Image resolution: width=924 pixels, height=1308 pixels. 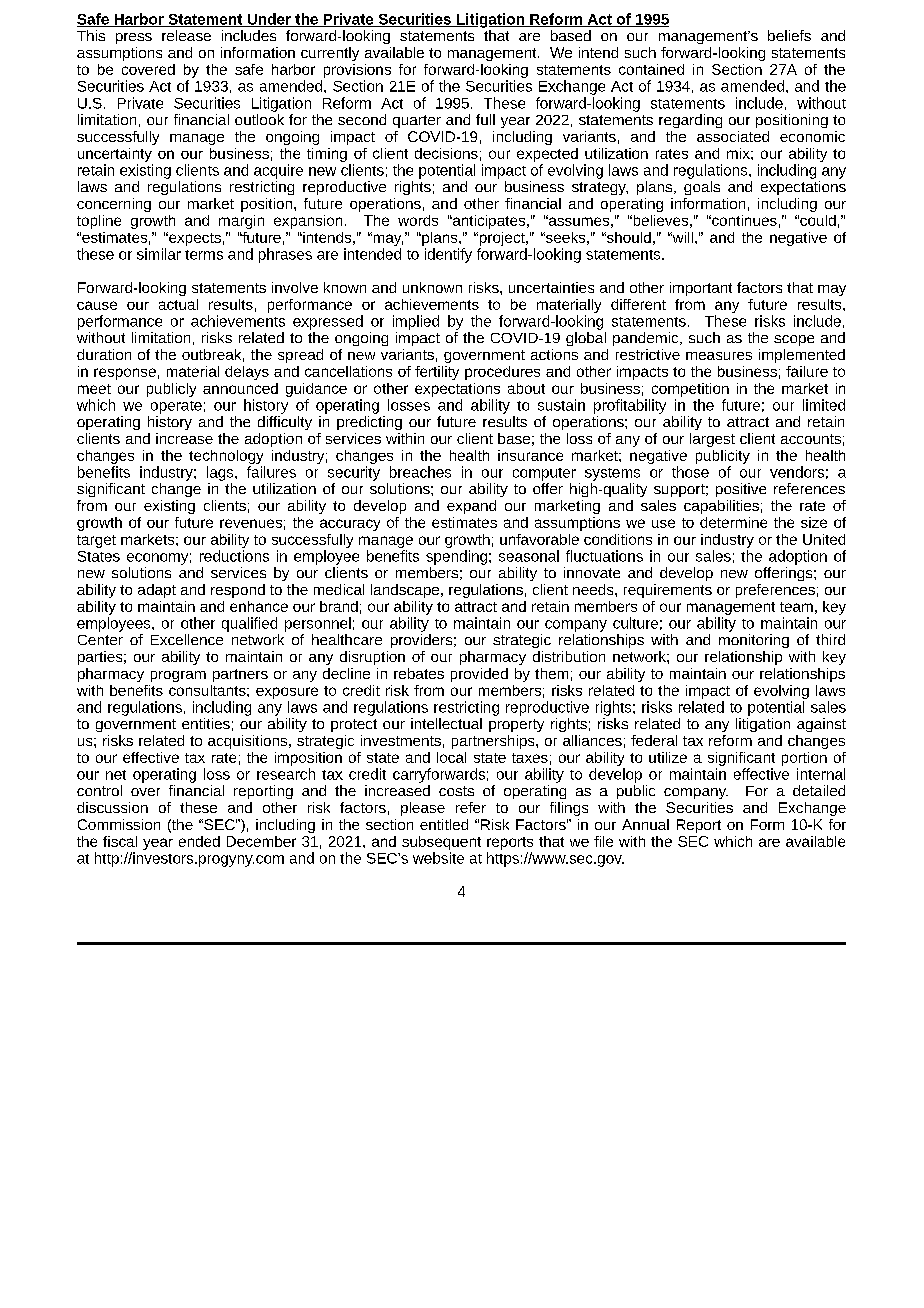 What do you see at coordinates (357, 71) in the page?
I see `provisions` at bounding box center [357, 71].
